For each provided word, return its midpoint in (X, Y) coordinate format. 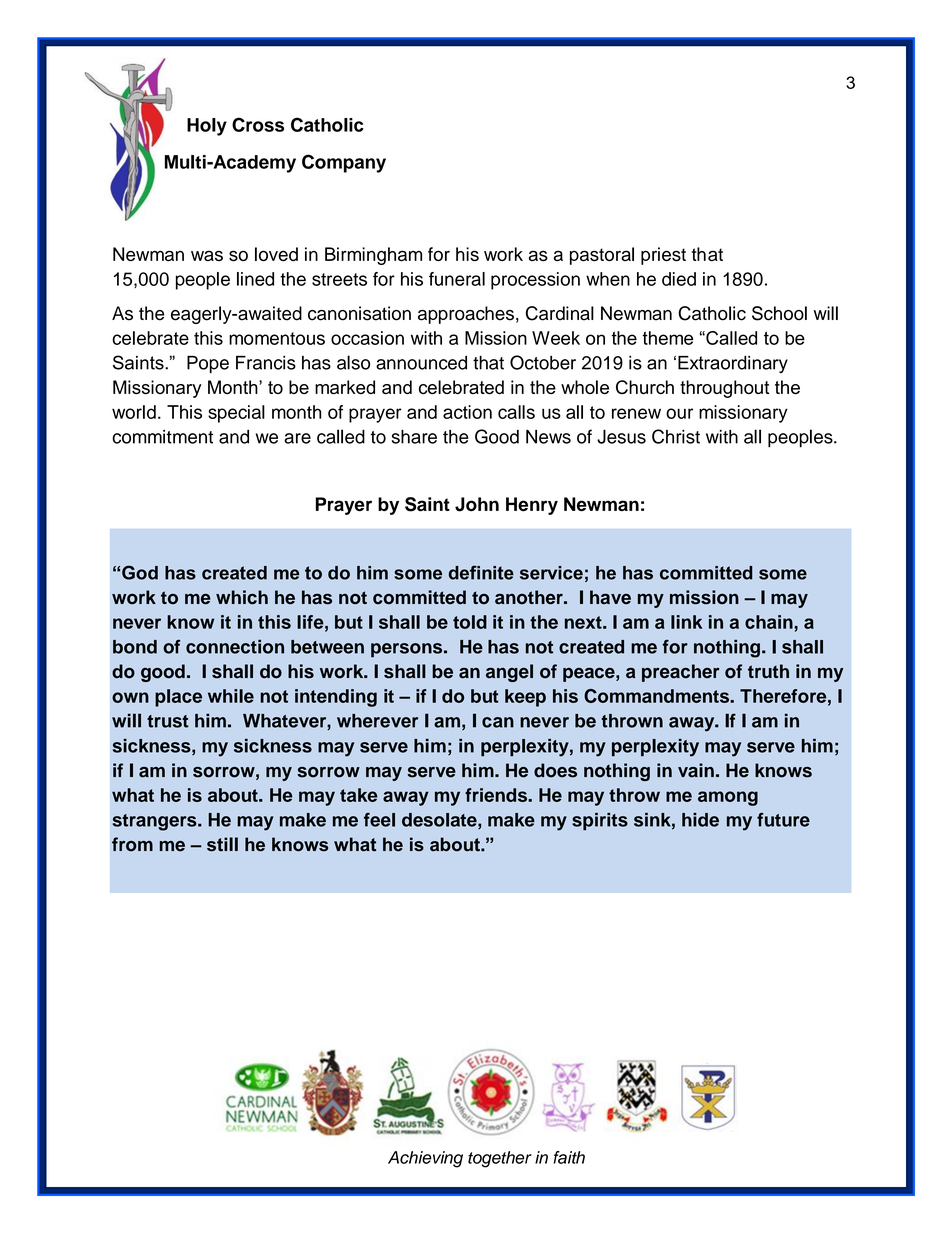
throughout (725, 389)
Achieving (425, 1159)
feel (379, 820)
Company (344, 163)
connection (235, 646)
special (236, 414)
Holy (207, 127)
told (470, 622)
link (686, 622)
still (222, 844)
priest (663, 256)
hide (700, 820)
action (467, 412)
